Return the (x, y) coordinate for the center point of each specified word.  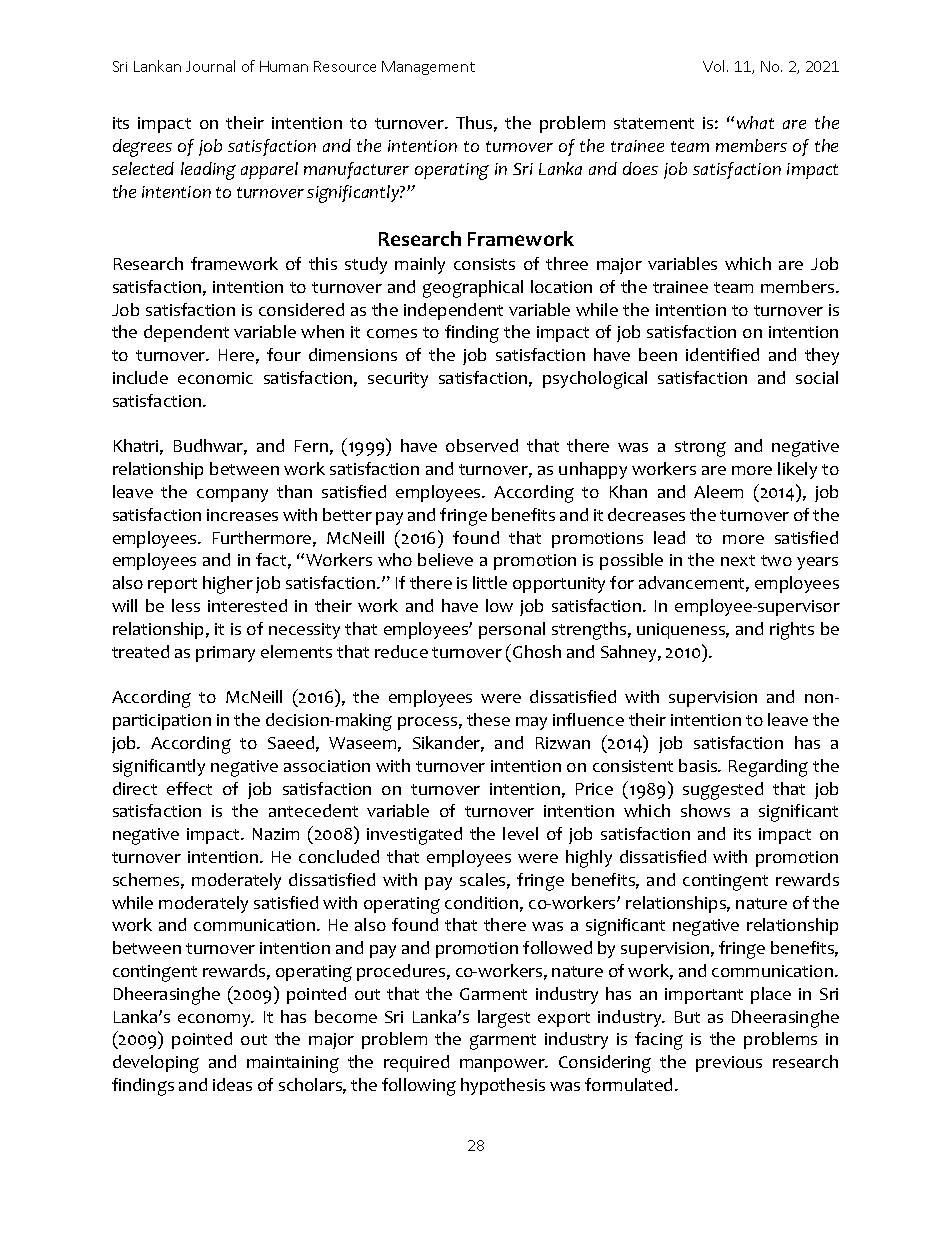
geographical (473, 289)
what (755, 122)
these (488, 719)
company (232, 495)
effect (189, 788)
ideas (232, 1084)
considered (301, 309)
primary (225, 654)
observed (482, 445)
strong (700, 449)
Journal (210, 66)
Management (428, 68)
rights (792, 631)
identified (722, 354)
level (520, 833)
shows (705, 810)
